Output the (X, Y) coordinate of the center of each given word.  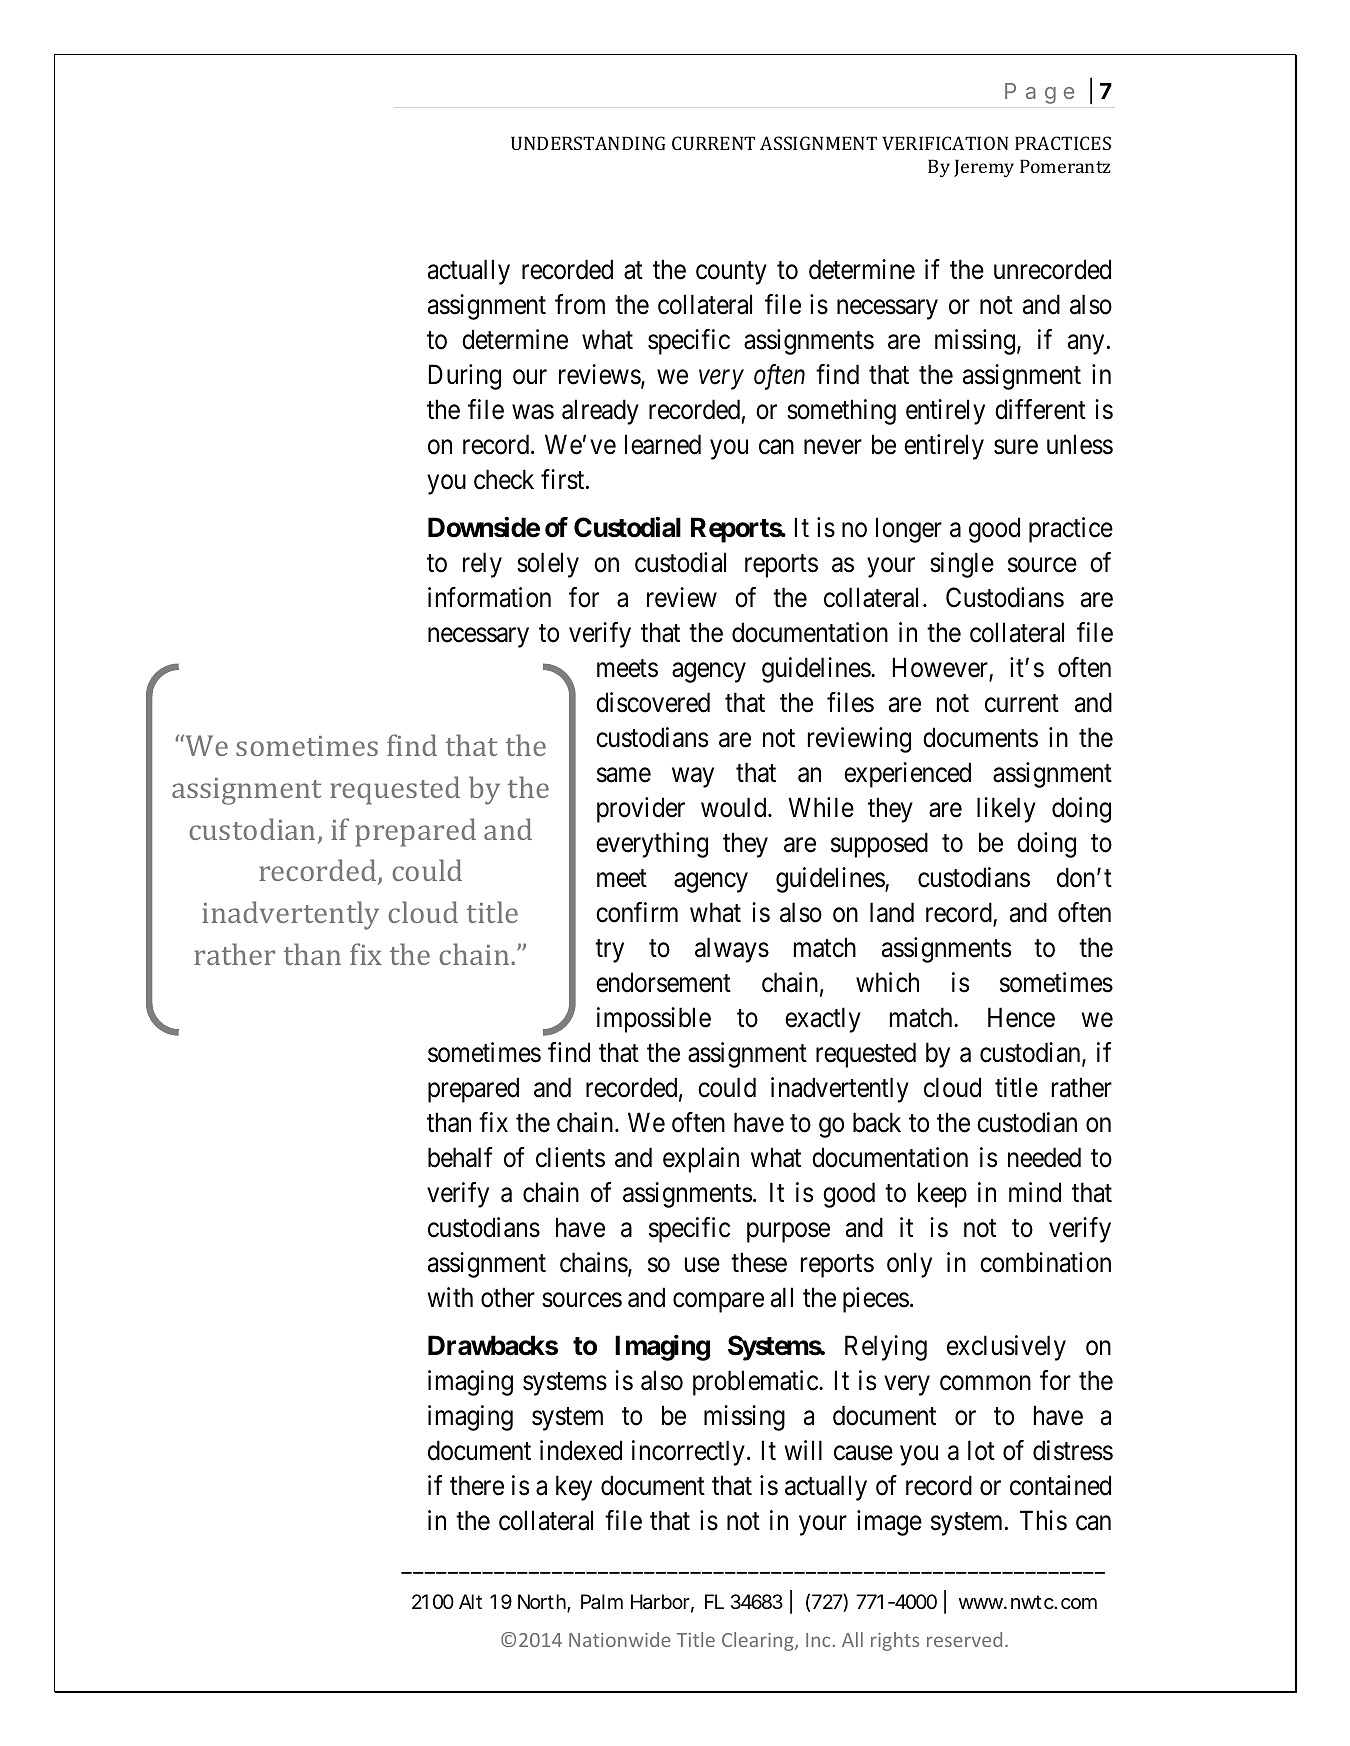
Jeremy (984, 168)
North (543, 1603)
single (962, 565)
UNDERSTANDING (588, 143)
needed (1044, 1157)
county (731, 273)
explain (701, 1160)
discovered (653, 702)
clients (570, 1157)
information (489, 597)
